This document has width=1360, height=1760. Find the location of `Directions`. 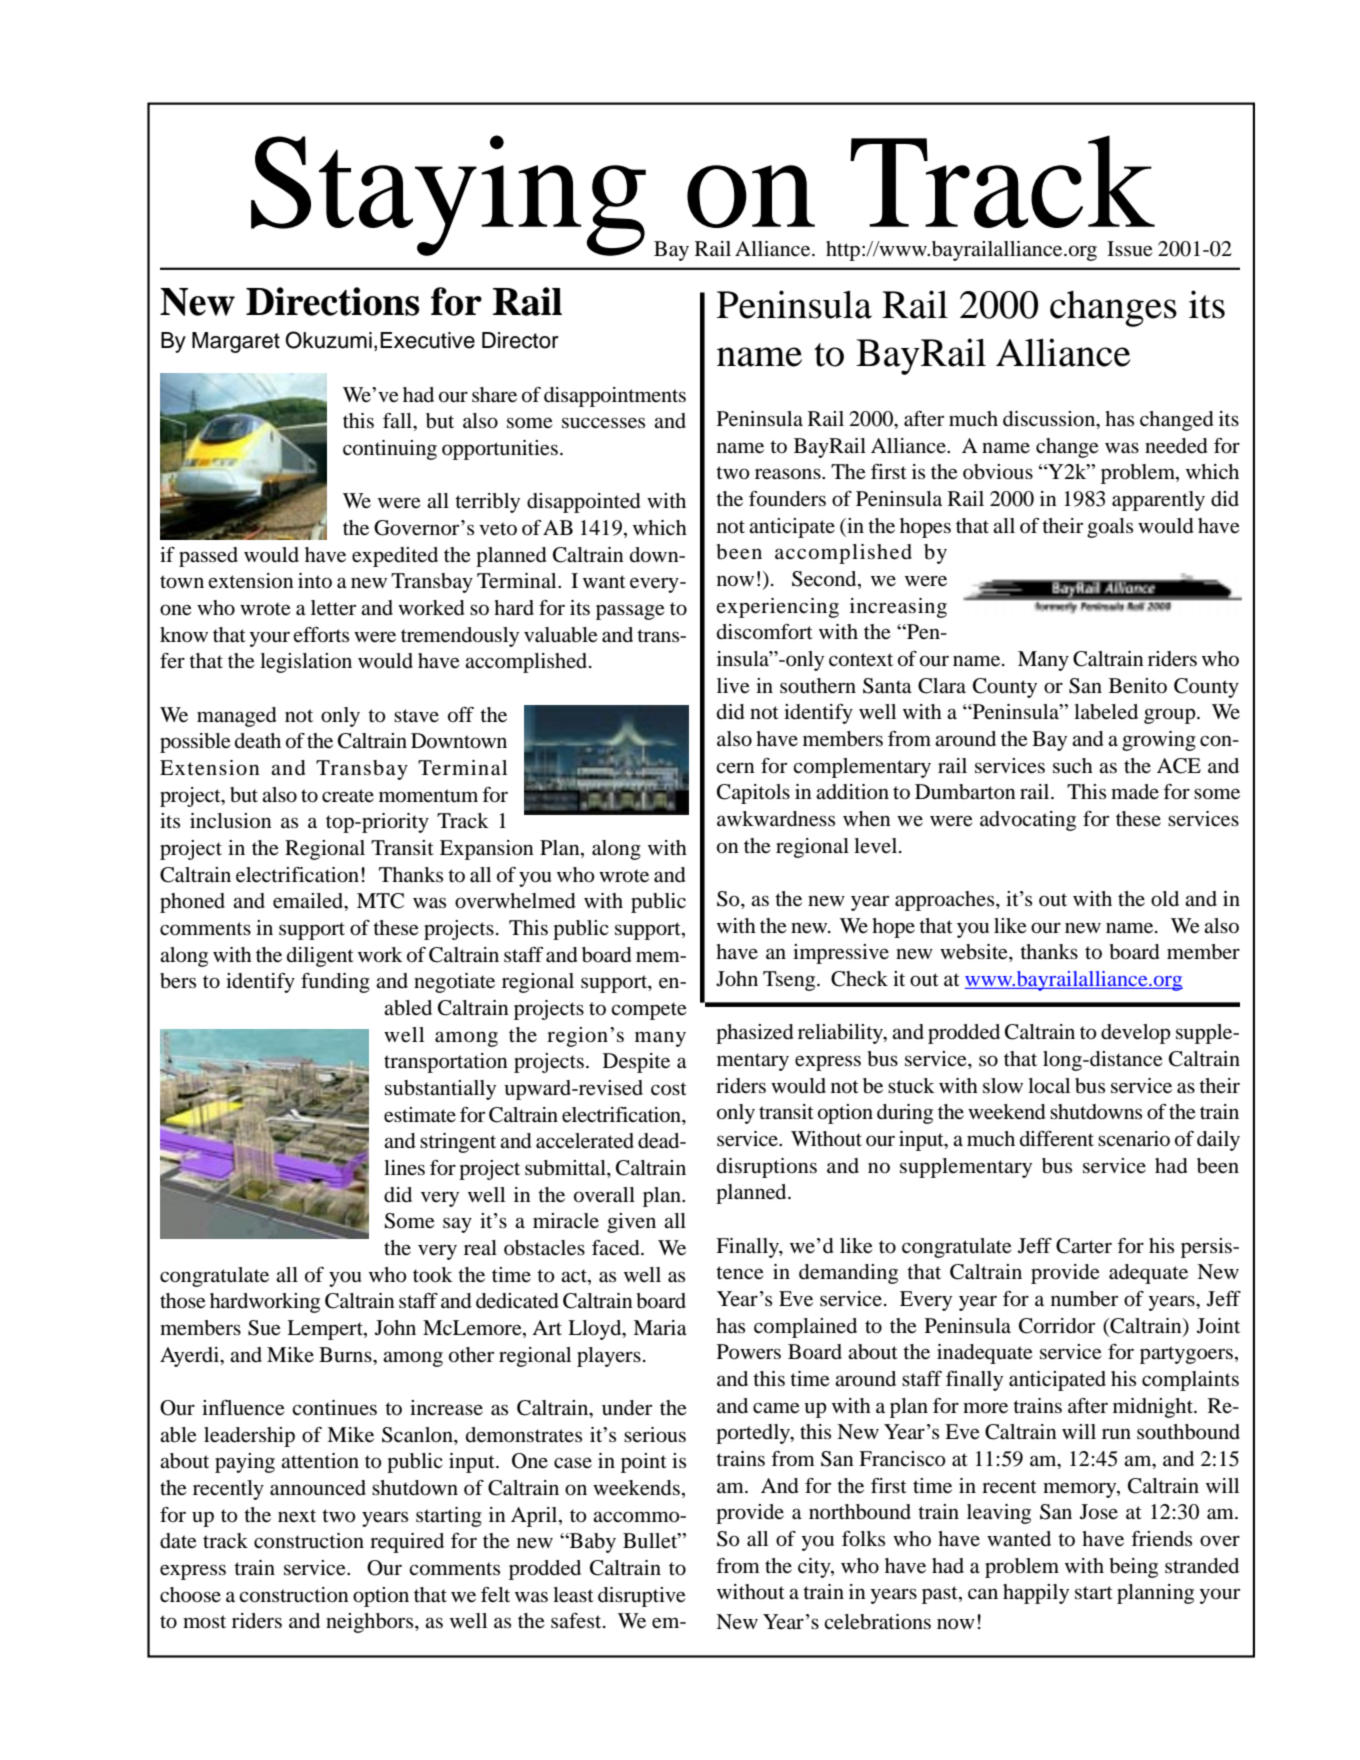

Directions is located at coordinates (333, 301).
